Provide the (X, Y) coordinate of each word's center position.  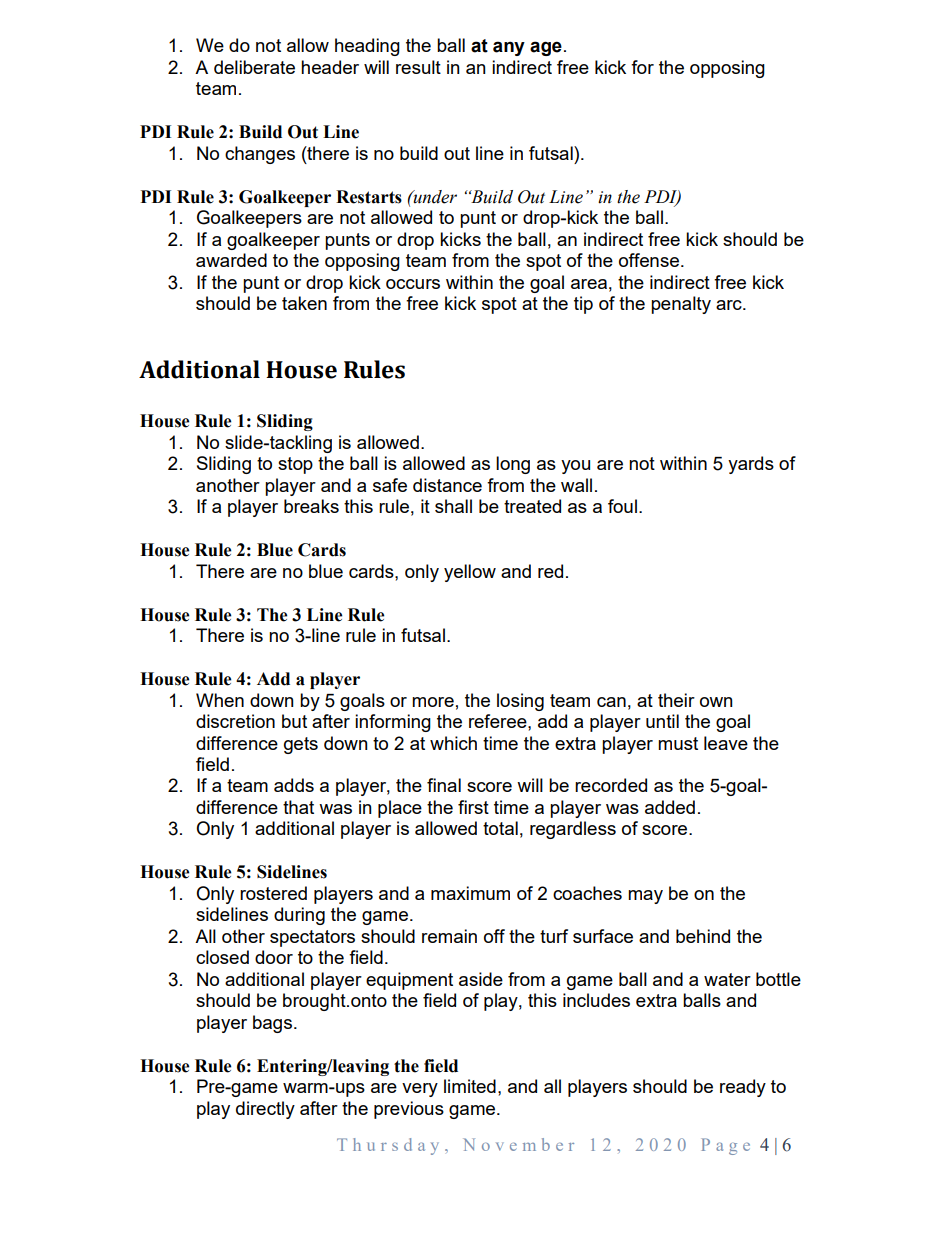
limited (470, 1086)
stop (295, 465)
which (453, 743)
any (509, 48)
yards (751, 465)
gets (301, 745)
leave (726, 743)
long (513, 465)
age (546, 48)
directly (265, 1110)
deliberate (254, 67)
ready (743, 1088)
